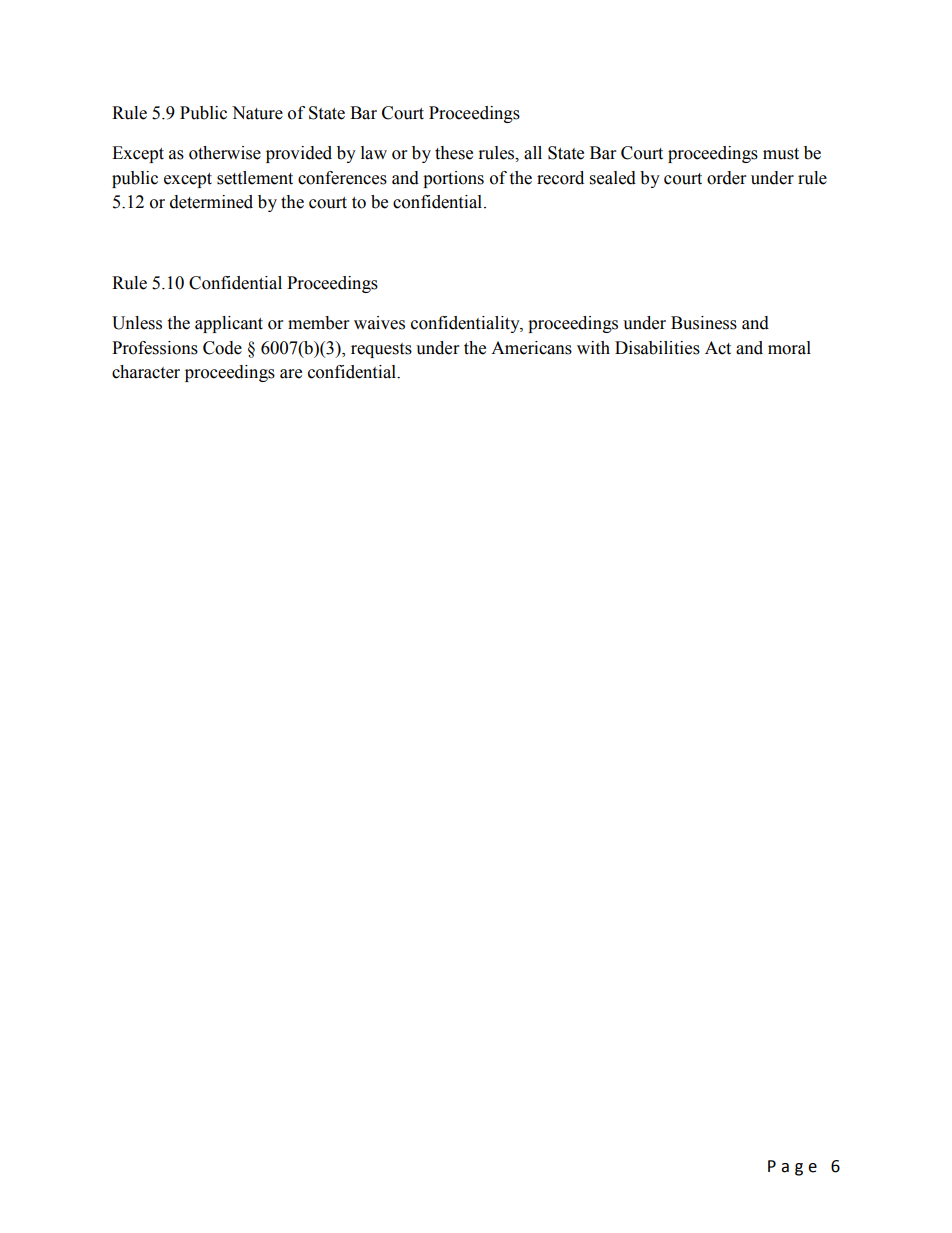 The height and width of the image is (1233, 952). What do you see at coordinates (255, 178) in the image?
I see `settlement` at bounding box center [255, 178].
